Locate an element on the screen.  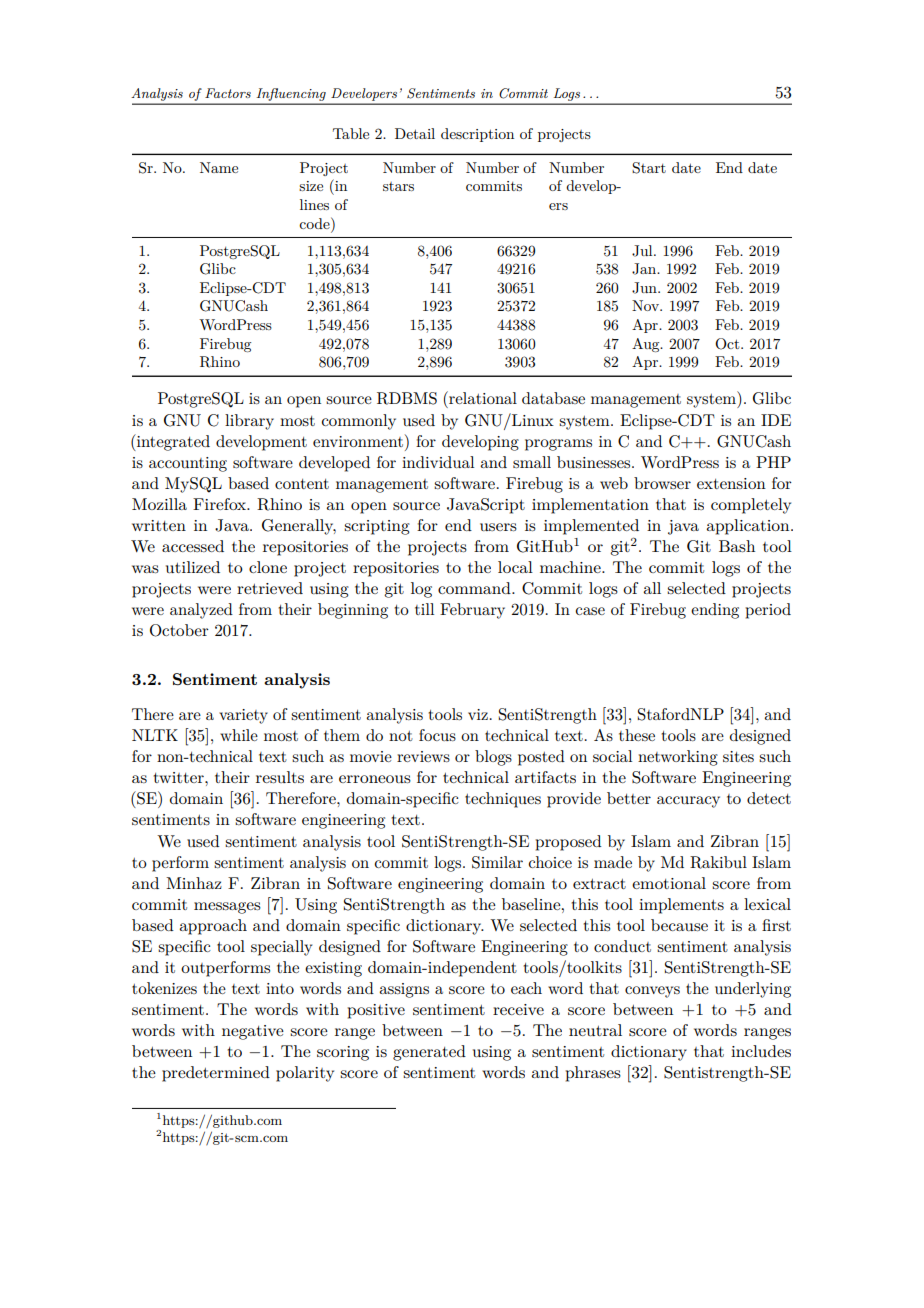
ending is located at coordinates (715, 611).
